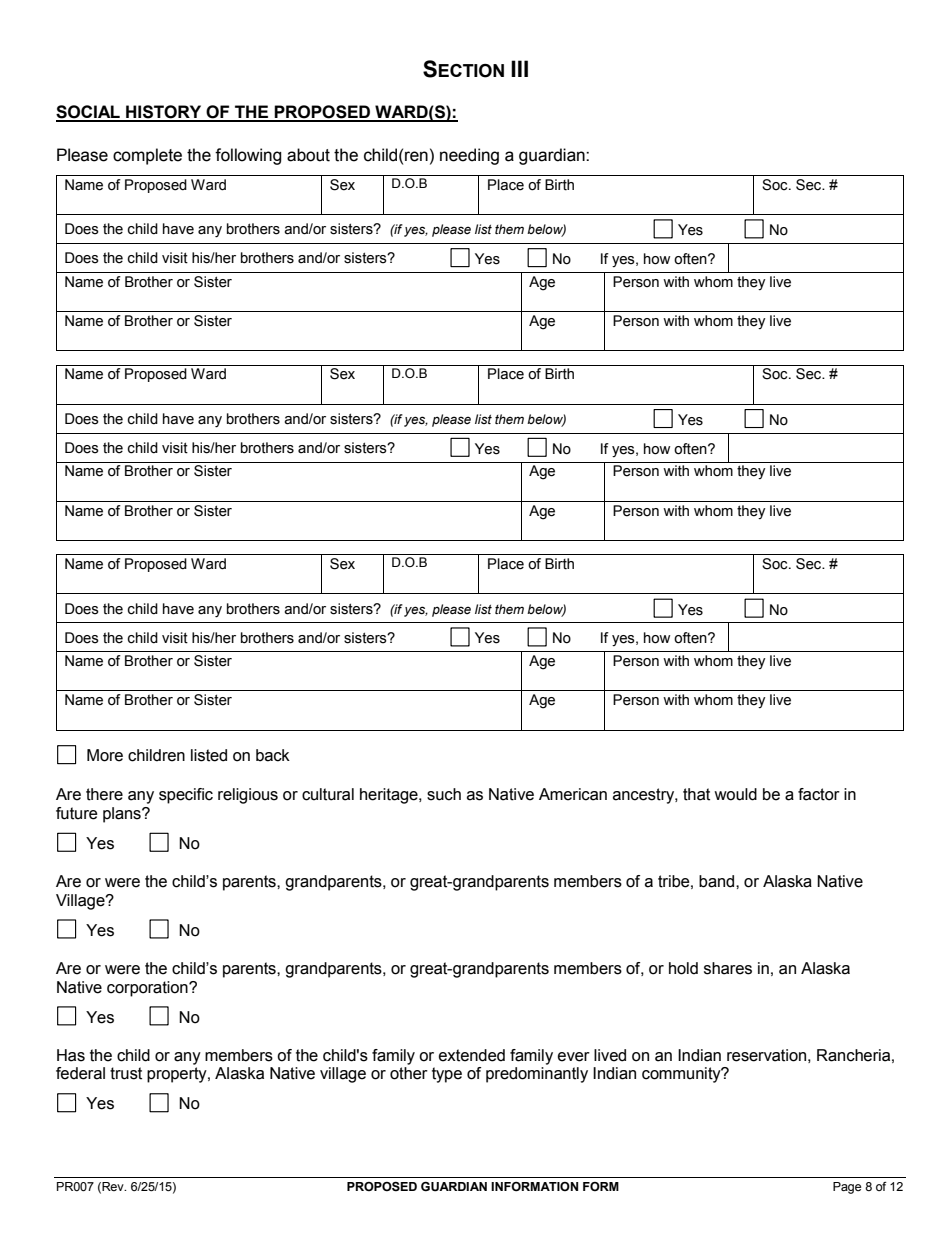  What do you see at coordinates (469, 156) in the image?
I see `needing` at bounding box center [469, 156].
